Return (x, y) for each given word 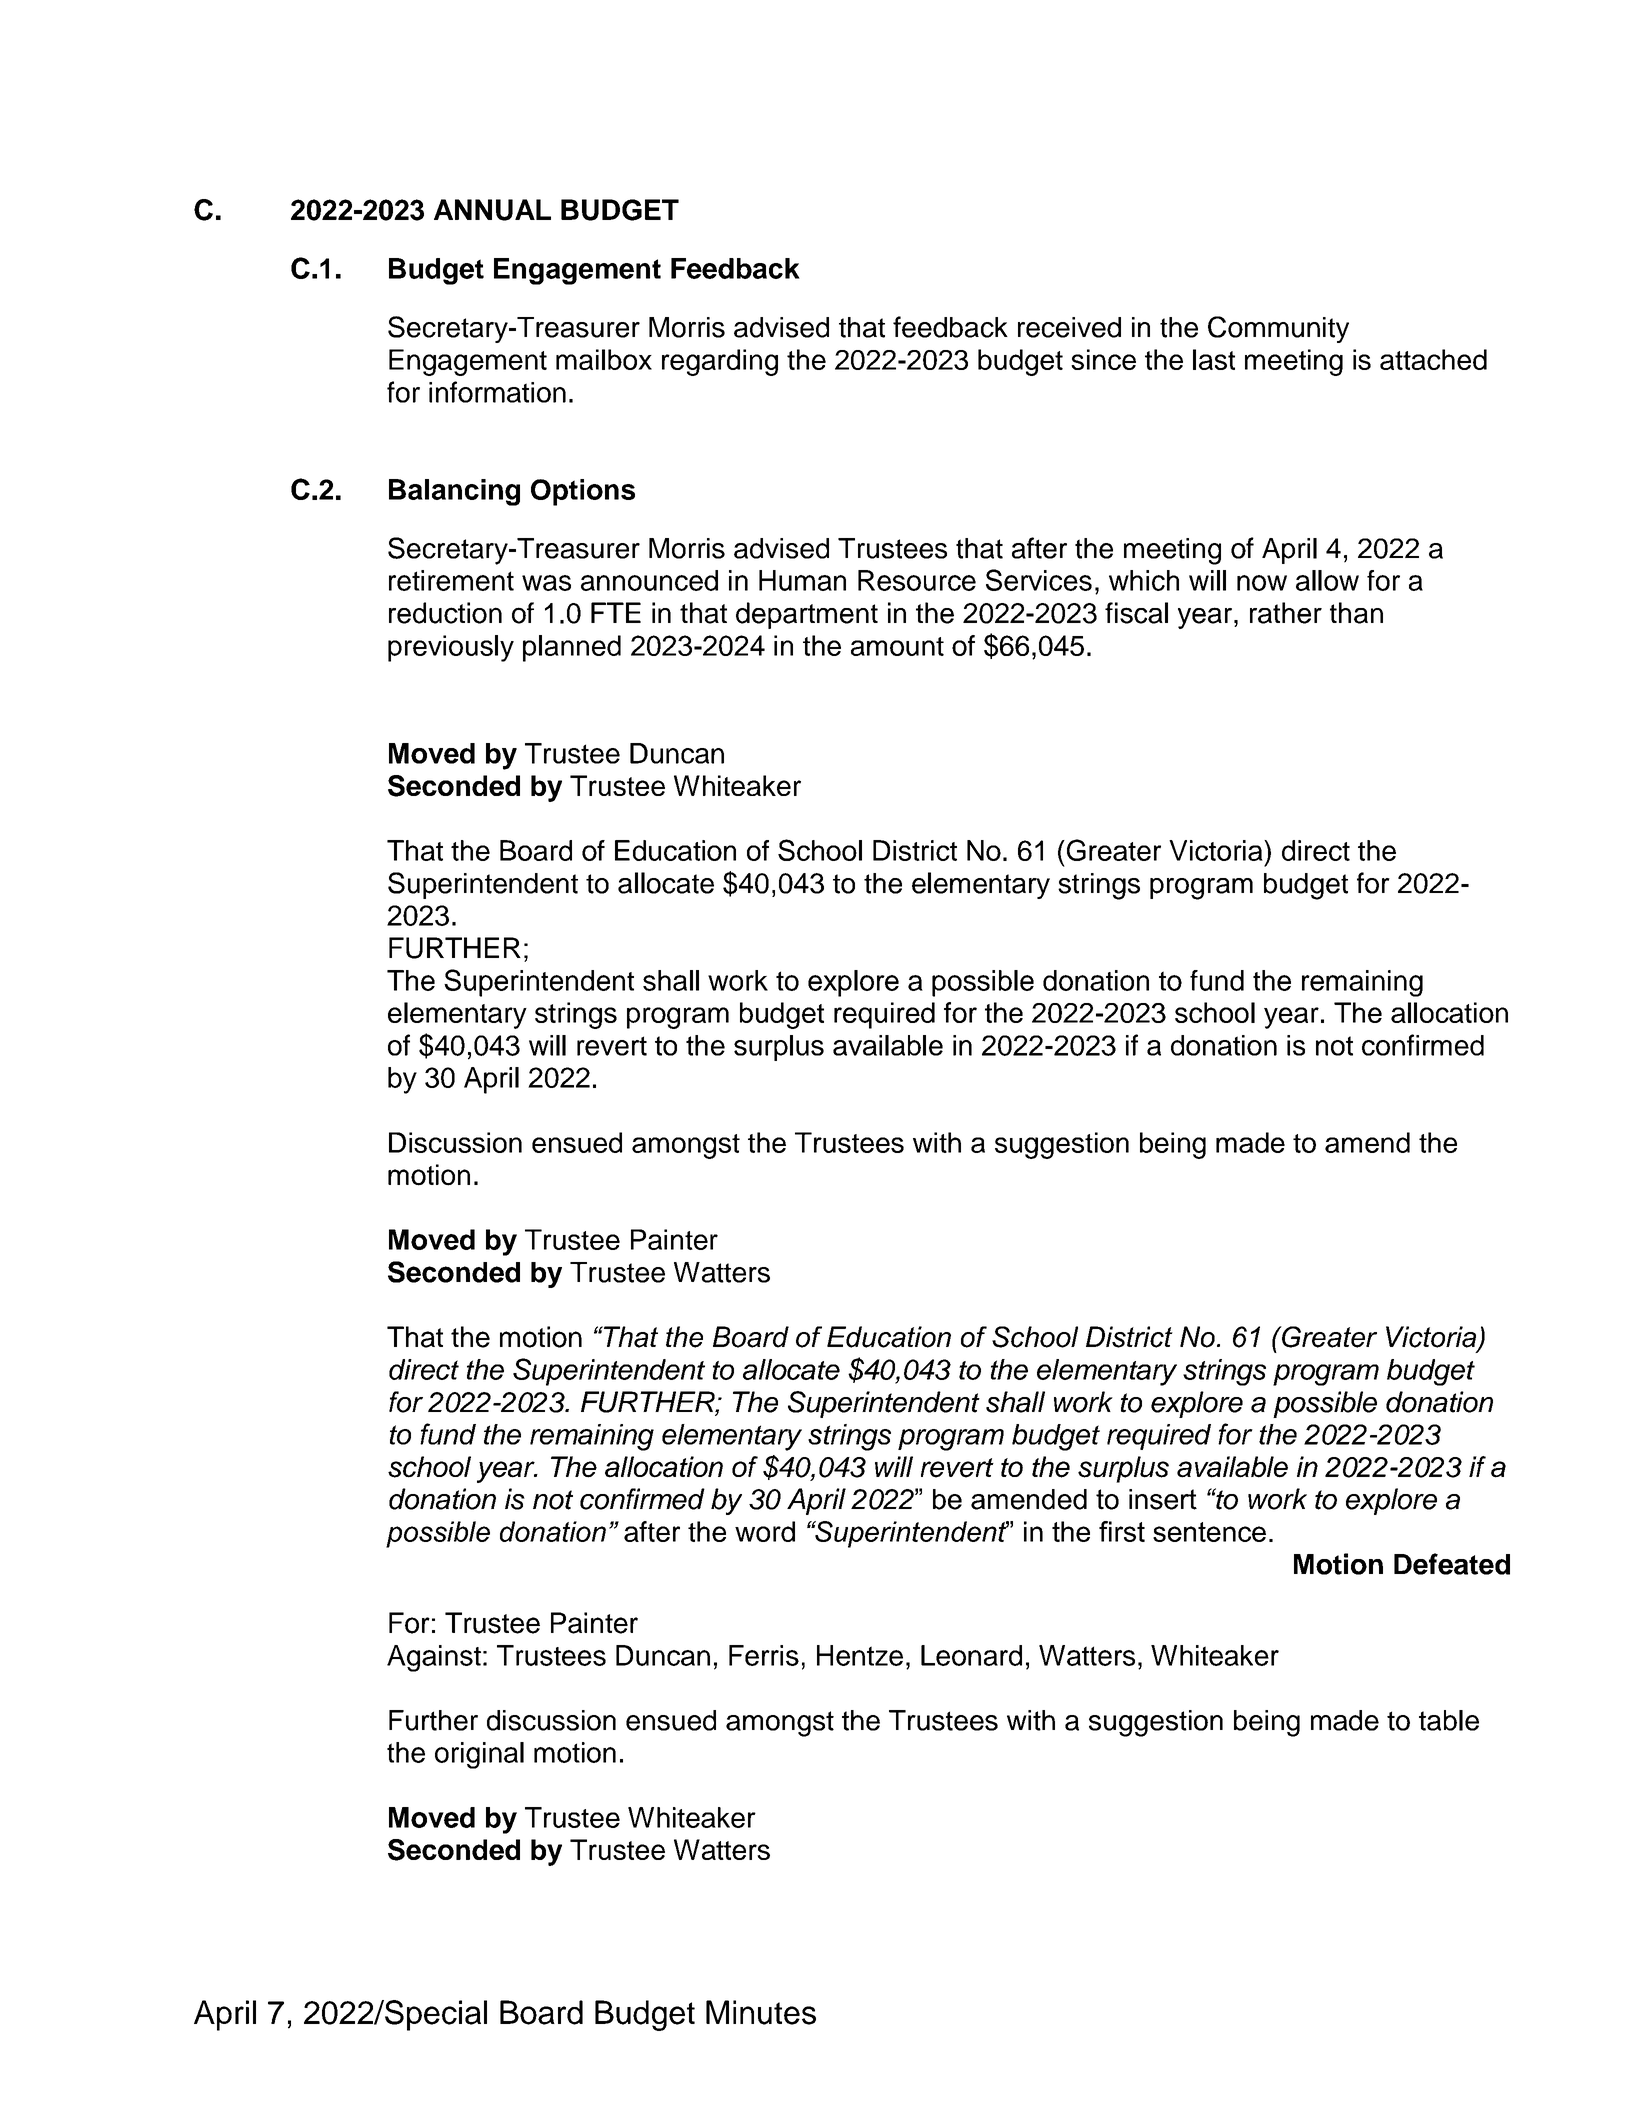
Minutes (761, 2012)
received (1069, 327)
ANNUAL (492, 210)
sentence (1209, 1532)
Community (1278, 329)
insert (1163, 1499)
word (765, 1531)
